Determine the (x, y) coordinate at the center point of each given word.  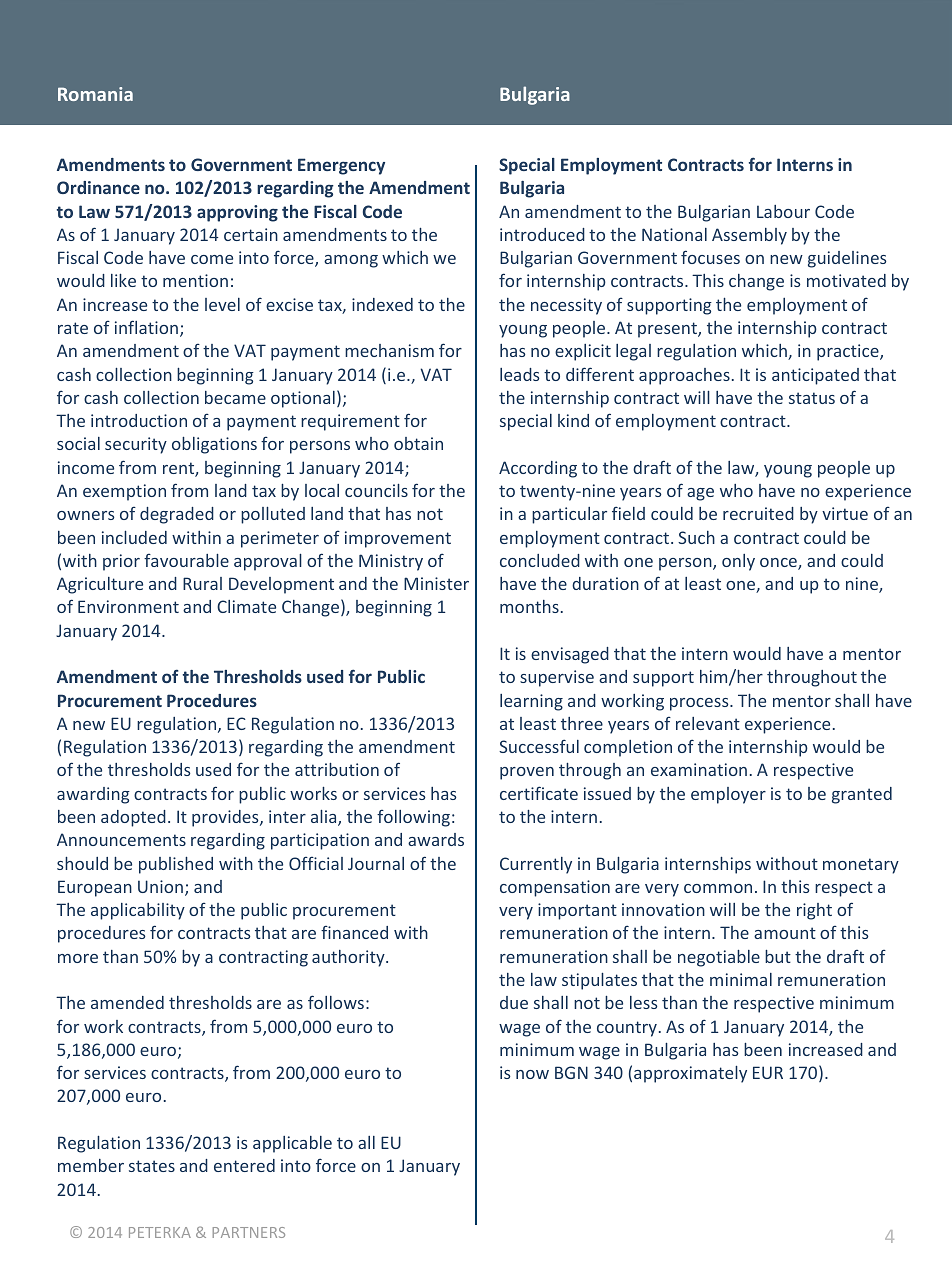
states (152, 1166)
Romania (95, 94)
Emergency (341, 166)
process (700, 704)
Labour (783, 211)
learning (531, 702)
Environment (128, 606)
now (532, 1074)
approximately (690, 1074)
